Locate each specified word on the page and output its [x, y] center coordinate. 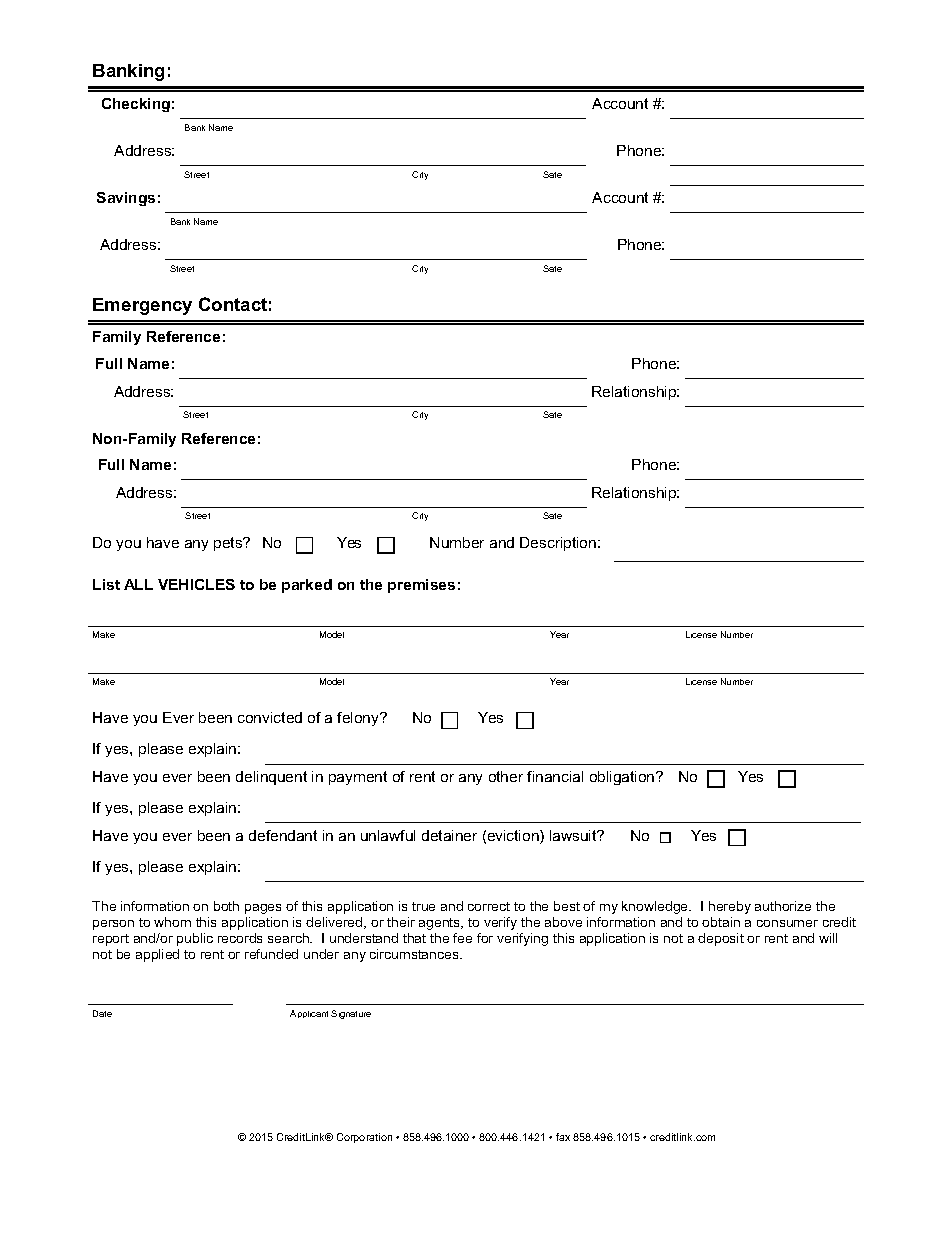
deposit [721, 939]
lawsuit [574, 835]
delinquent [271, 778]
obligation [623, 778]
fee [462, 938]
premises [421, 586]
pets [229, 544]
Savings [126, 199]
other [506, 776]
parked [307, 586]
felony [359, 719]
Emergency [142, 306]
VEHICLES [196, 584]
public [195, 939]
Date [102, 1013]
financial [555, 776]
